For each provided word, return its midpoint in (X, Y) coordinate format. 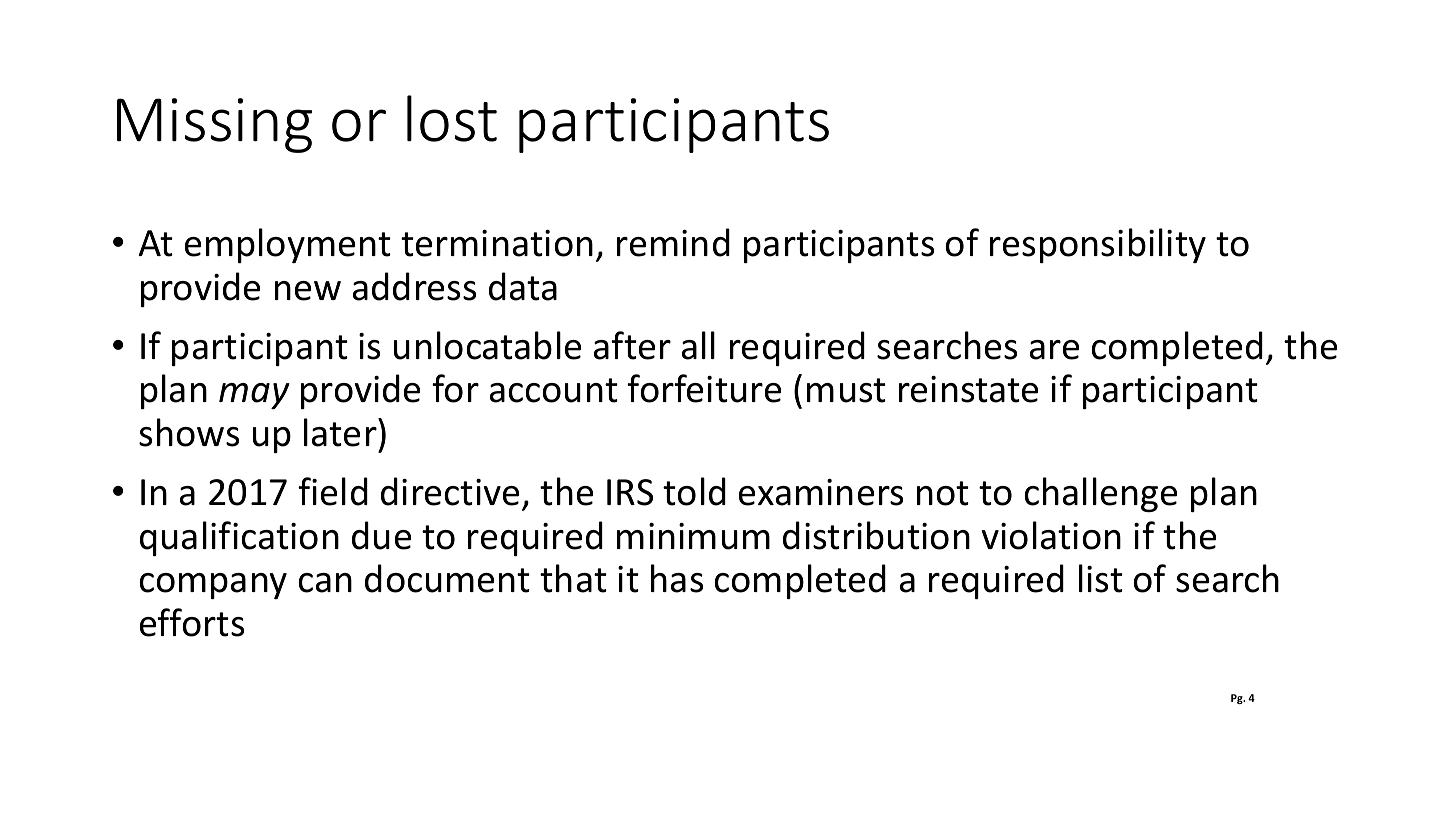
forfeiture (704, 388)
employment (288, 245)
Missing (214, 125)
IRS (630, 492)
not (943, 493)
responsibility (1098, 245)
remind (673, 242)
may (254, 396)
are (1054, 350)
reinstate (968, 389)
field (333, 491)
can (325, 583)
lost (452, 118)
